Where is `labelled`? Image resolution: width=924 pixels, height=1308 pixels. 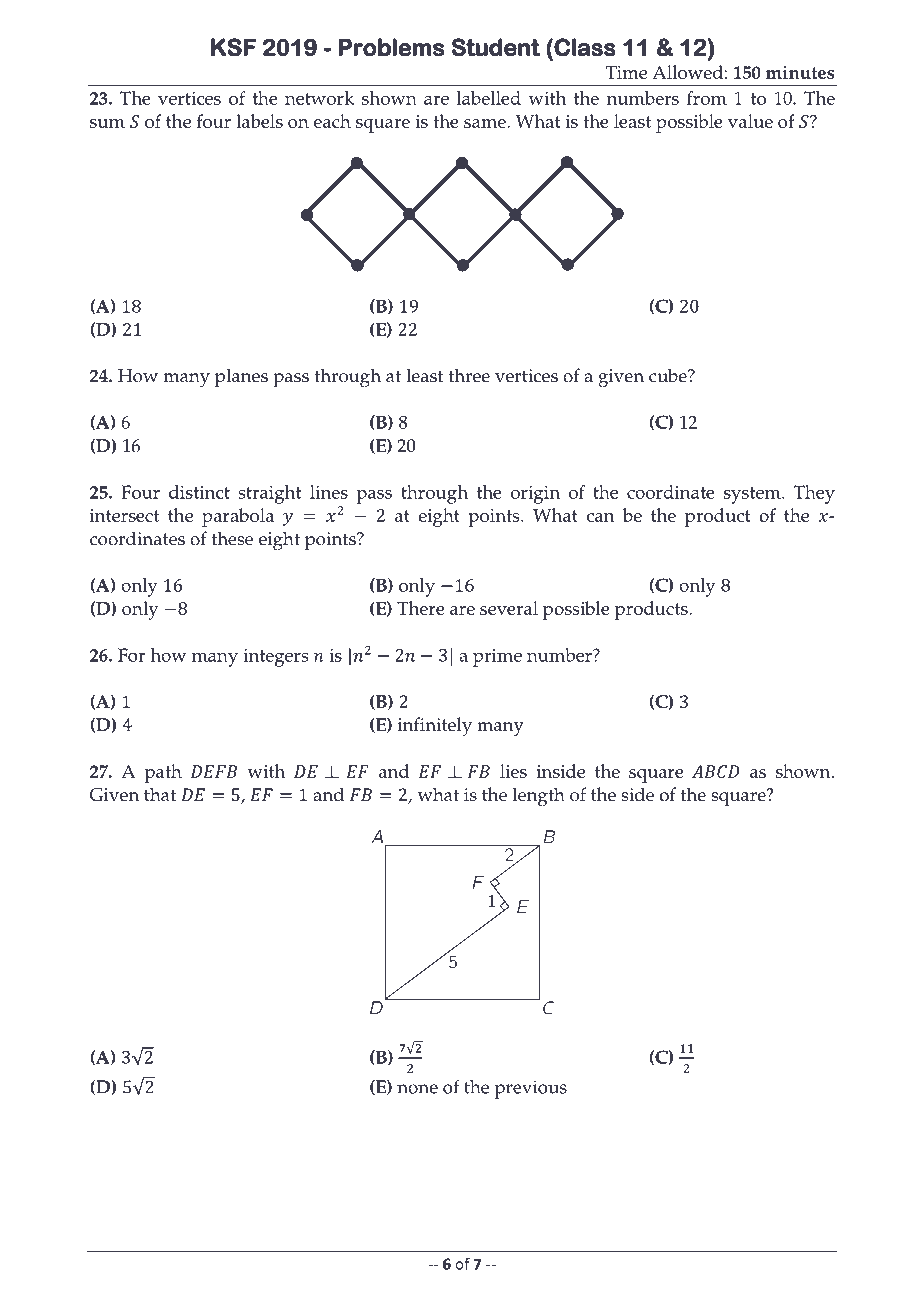 labelled is located at coordinates (489, 98).
